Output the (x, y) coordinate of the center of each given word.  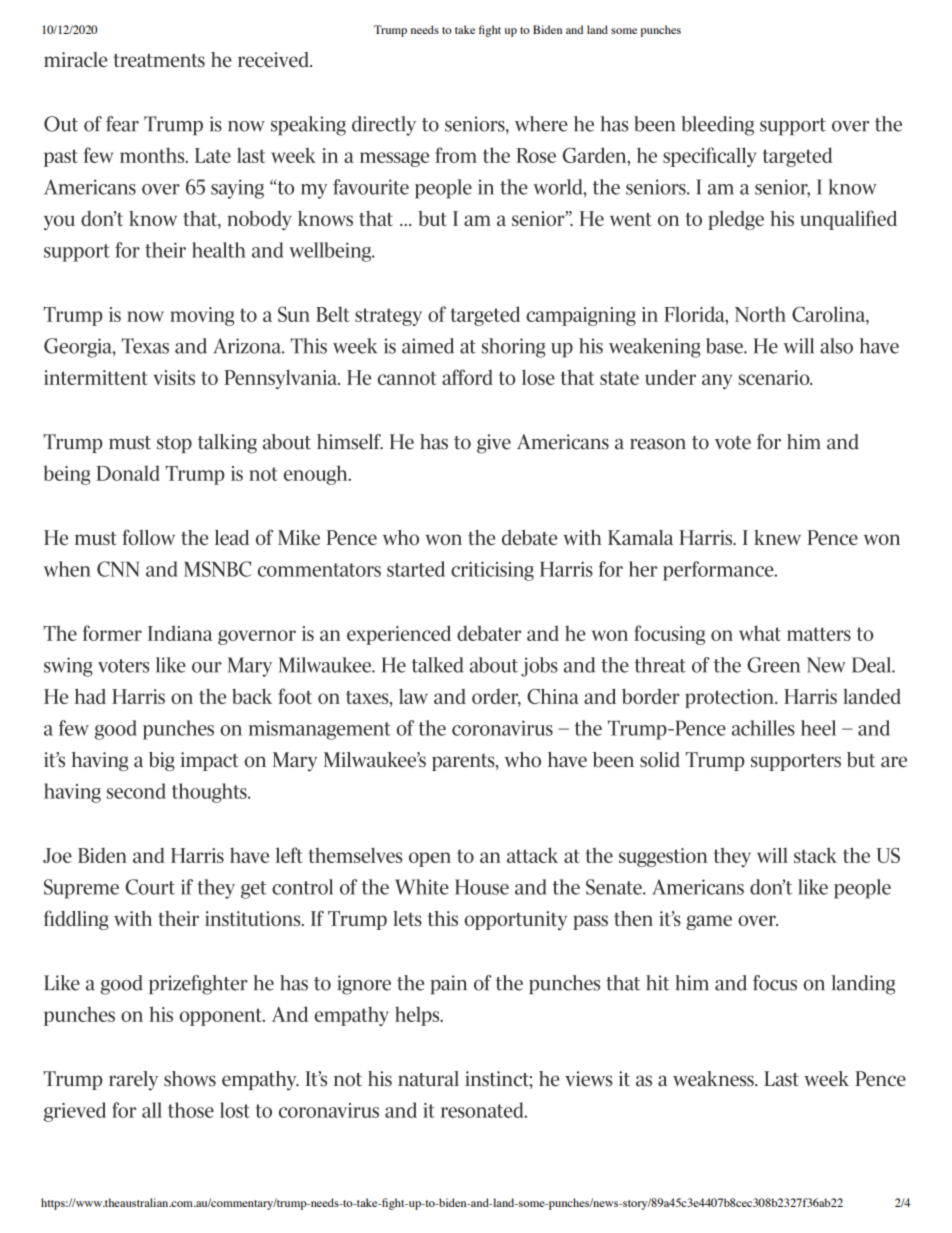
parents (464, 762)
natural (428, 1079)
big (162, 761)
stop (174, 444)
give (494, 444)
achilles (763, 728)
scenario (775, 377)
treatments (159, 60)
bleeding (717, 126)
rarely (133, 1081)
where (541, 124)
